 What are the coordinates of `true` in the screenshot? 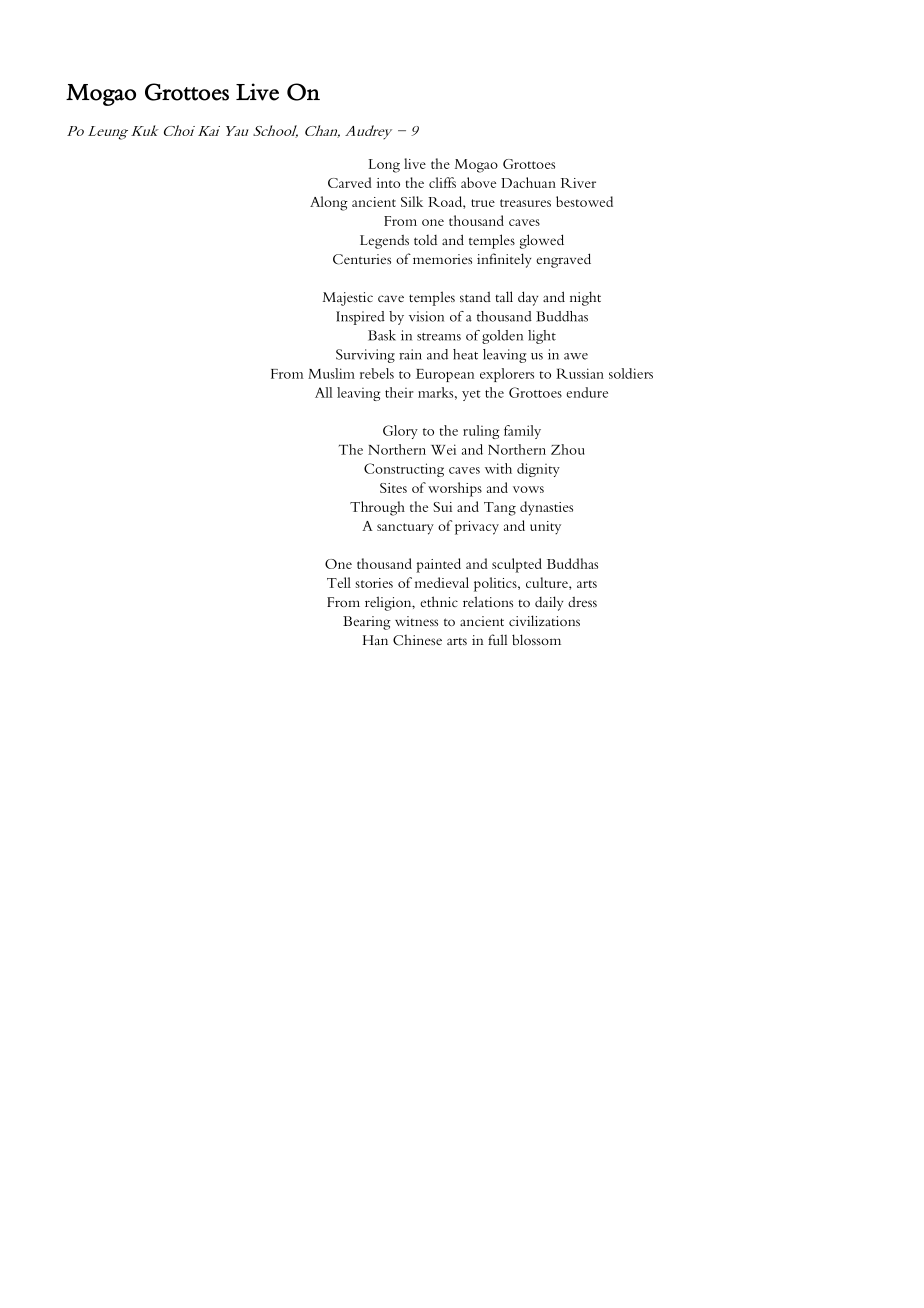 It's located at (483, 203).
